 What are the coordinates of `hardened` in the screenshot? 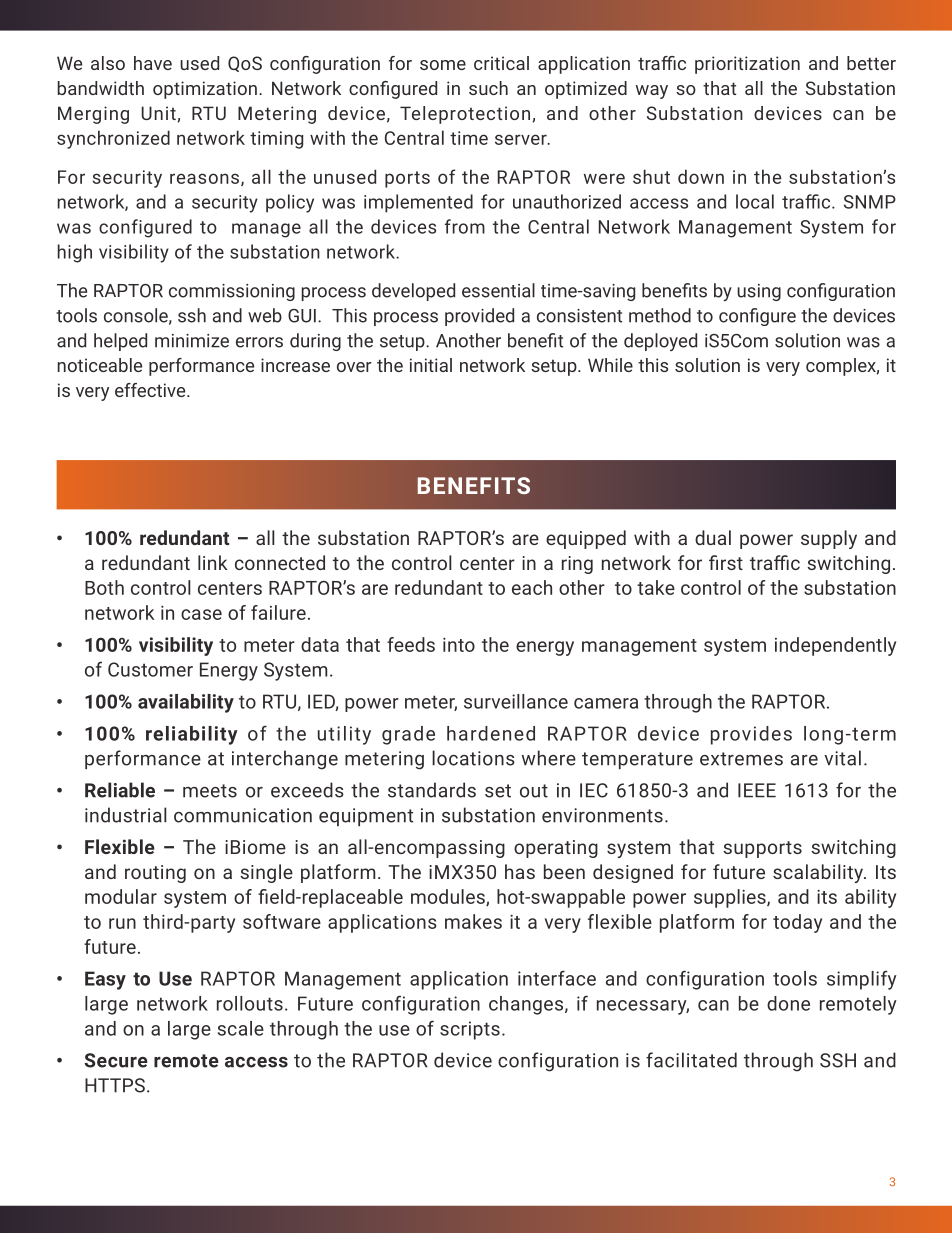 It's located at (491, 733).
